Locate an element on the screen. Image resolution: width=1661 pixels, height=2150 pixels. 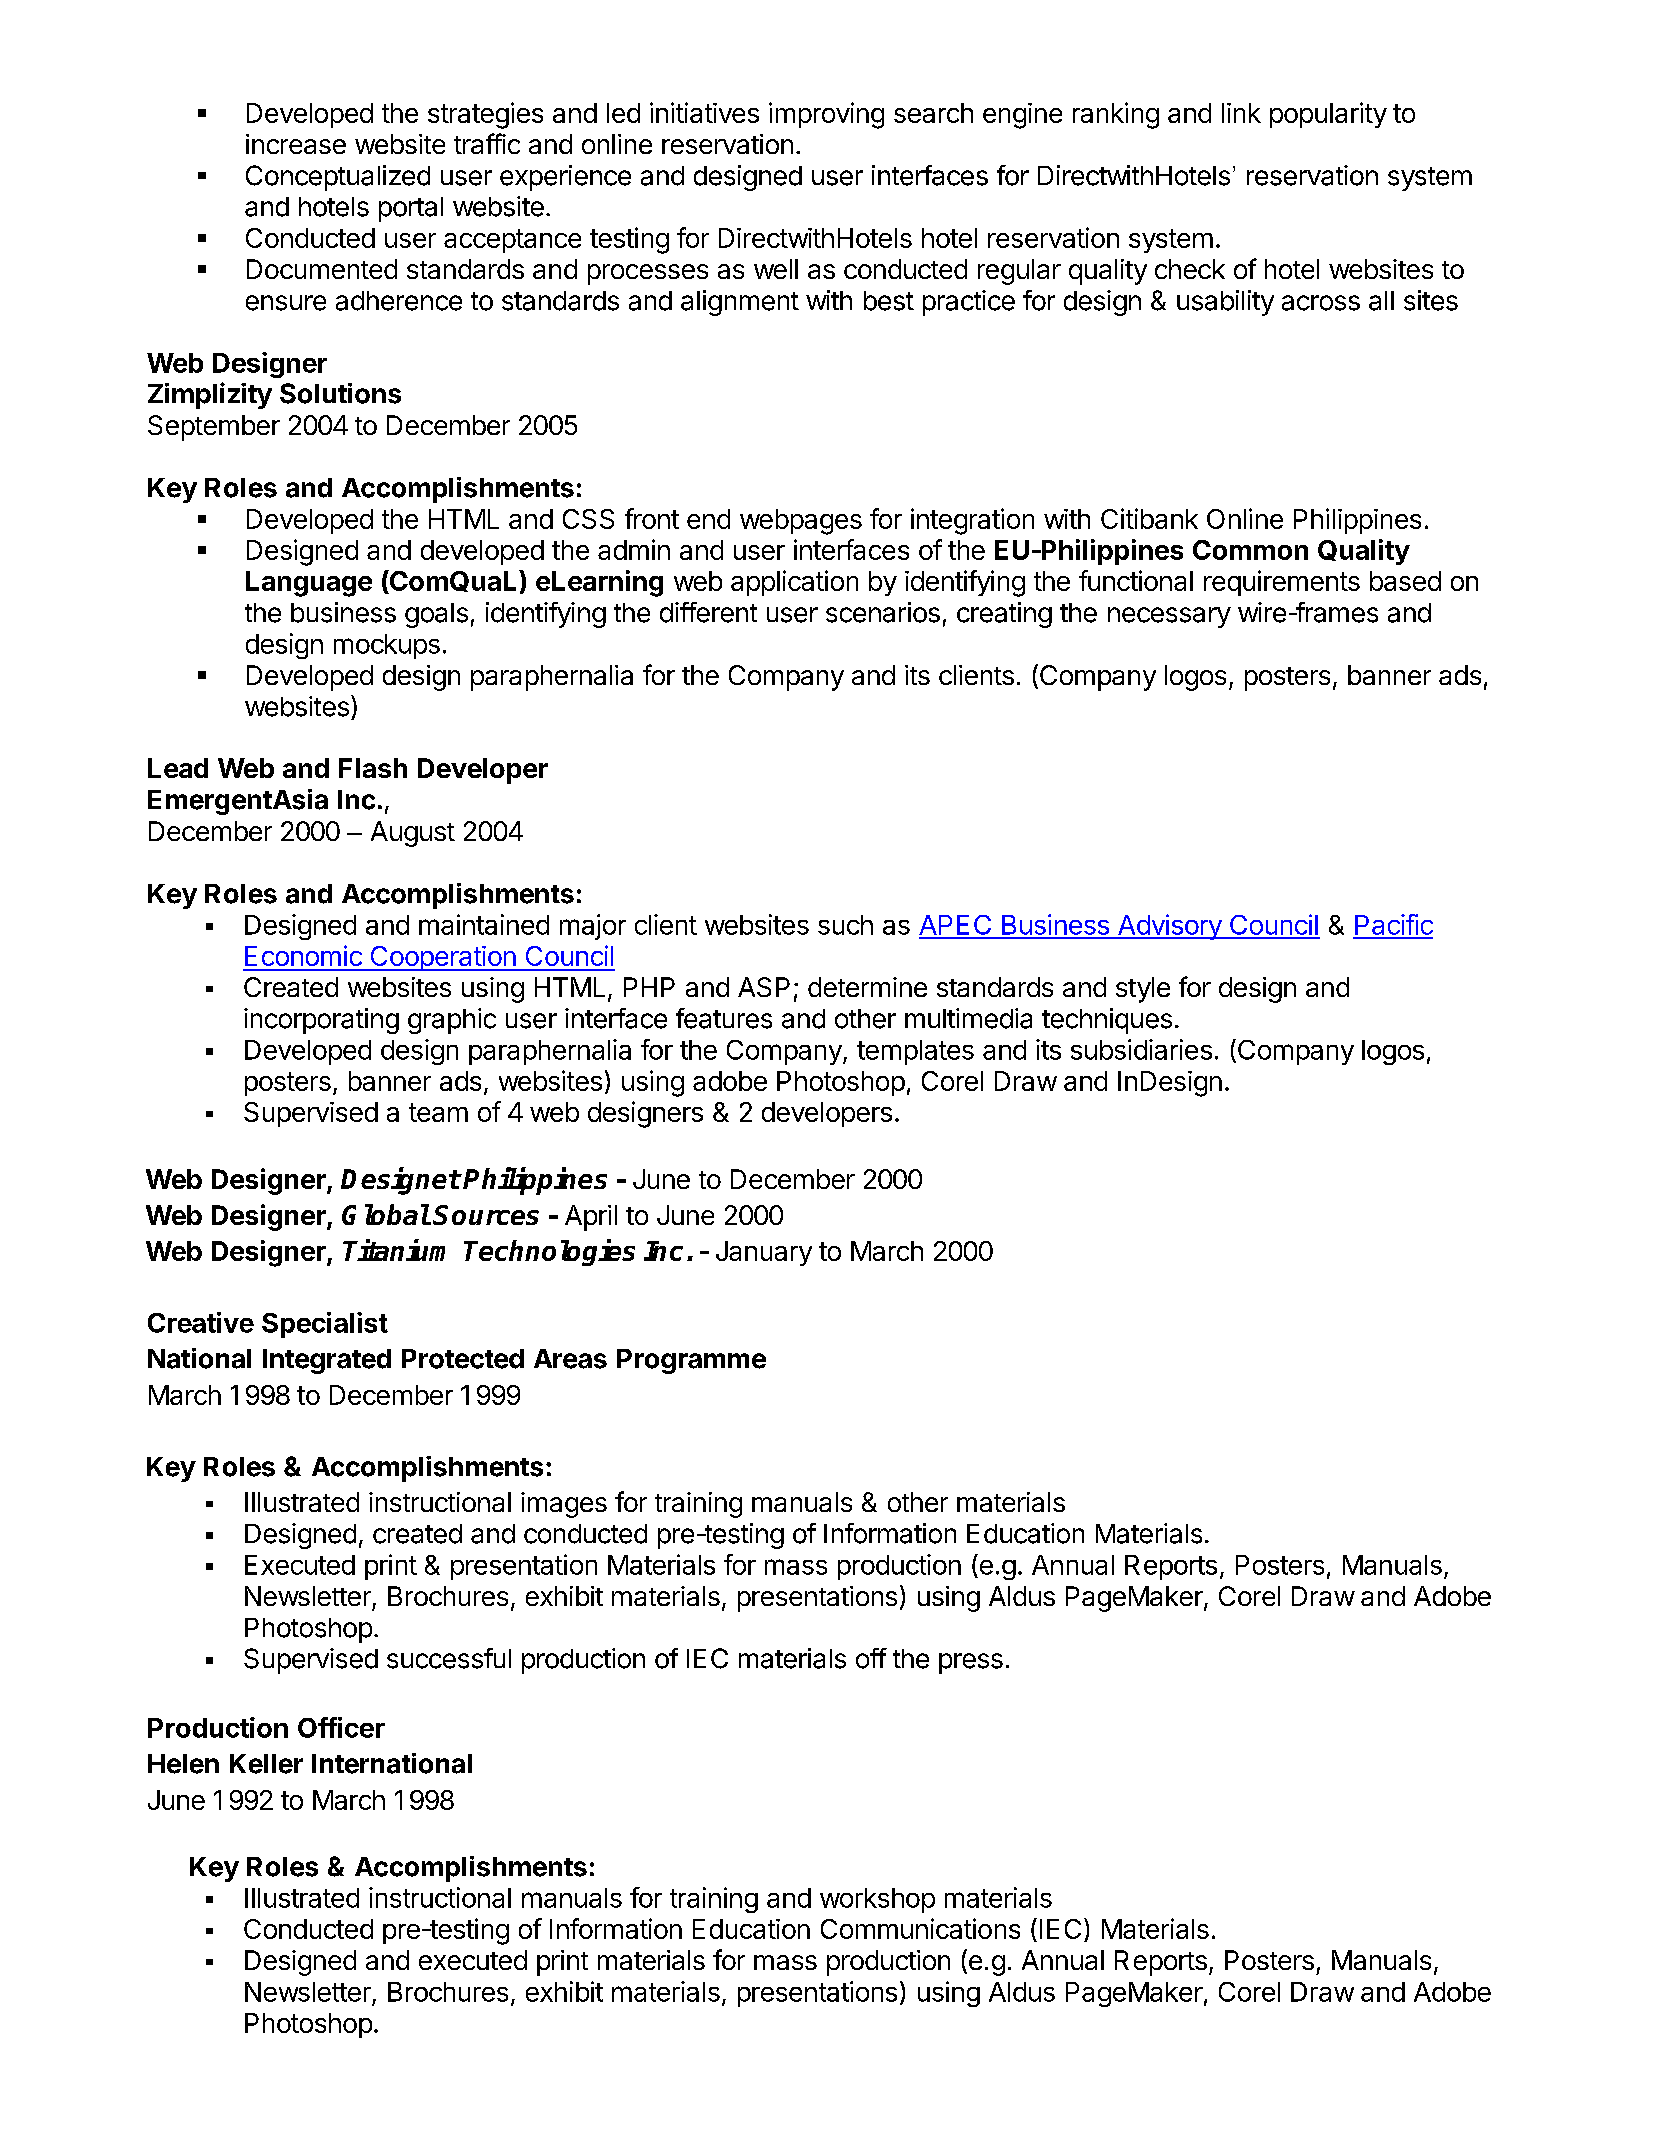
improving is located at coordinates (826, 115).
